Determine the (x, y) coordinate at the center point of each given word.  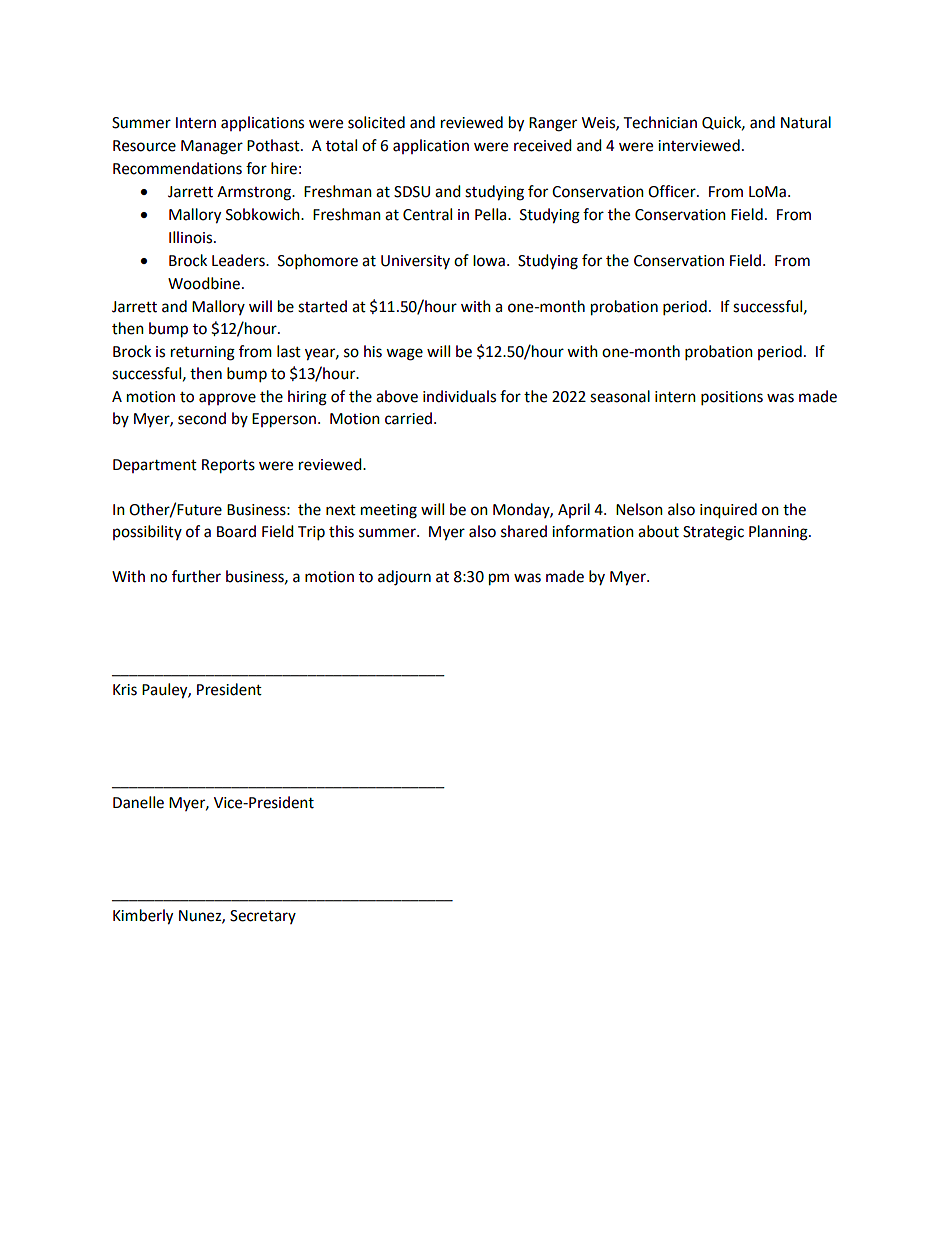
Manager (212, 147)
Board (236, 531)
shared (524, 531)
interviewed (699, 145)
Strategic (713, 533)
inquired (728, 511)
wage (404, 354)
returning (203, 353)
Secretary (263, 917)
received (543, 145)
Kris (125, 690)
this (341, 531)
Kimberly (143, 917)
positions (732, 398)
